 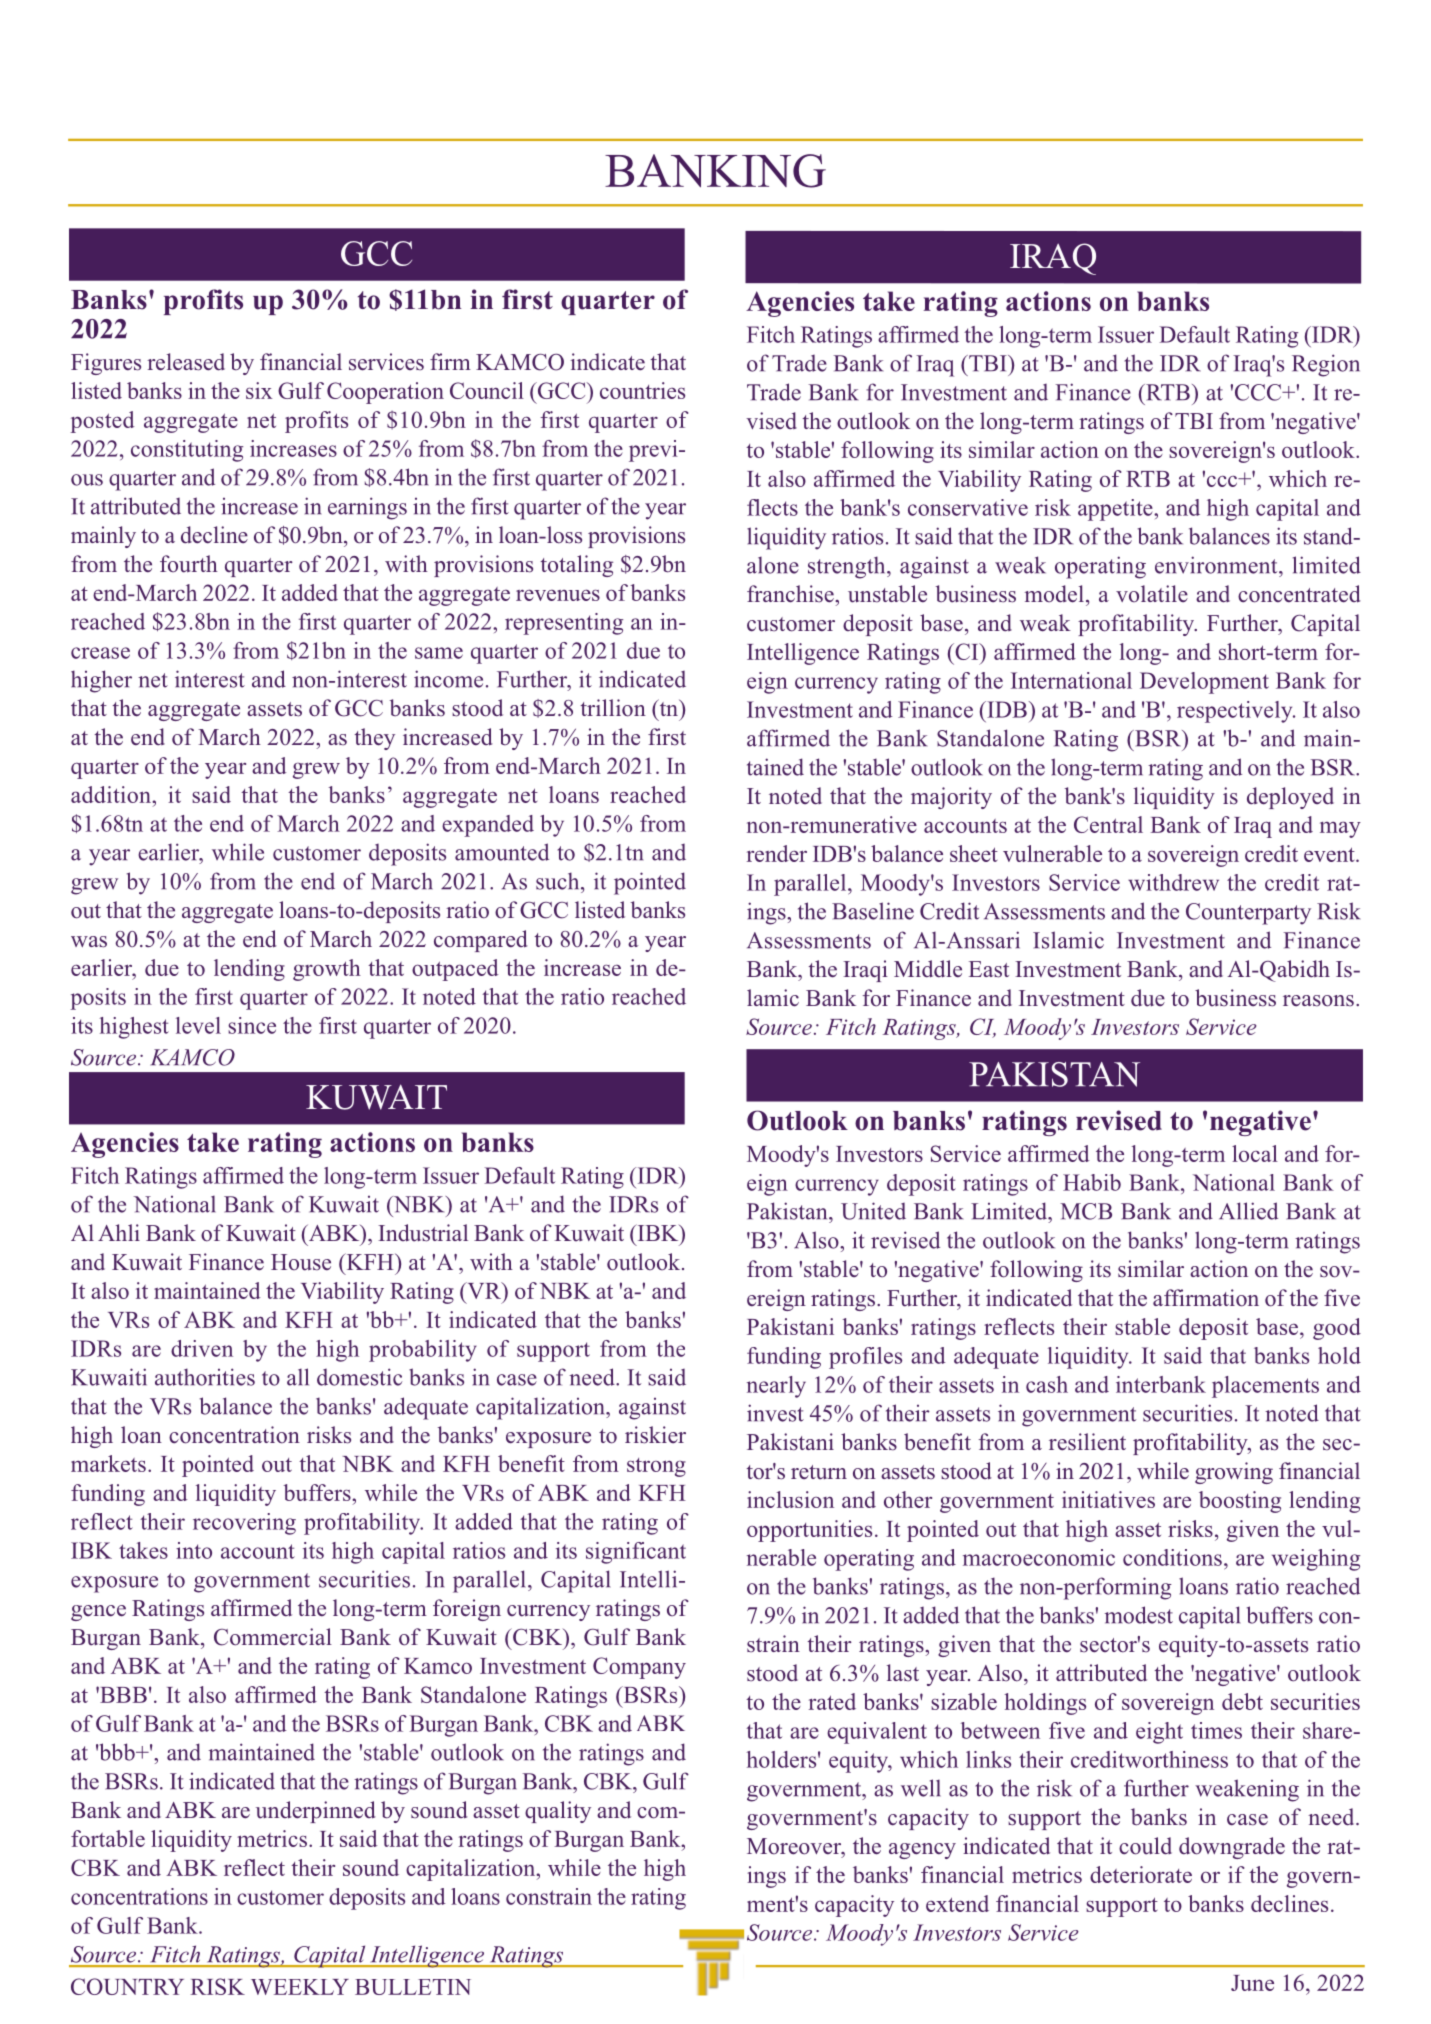 I want to click on agency, so click(x=922, y=1851).
